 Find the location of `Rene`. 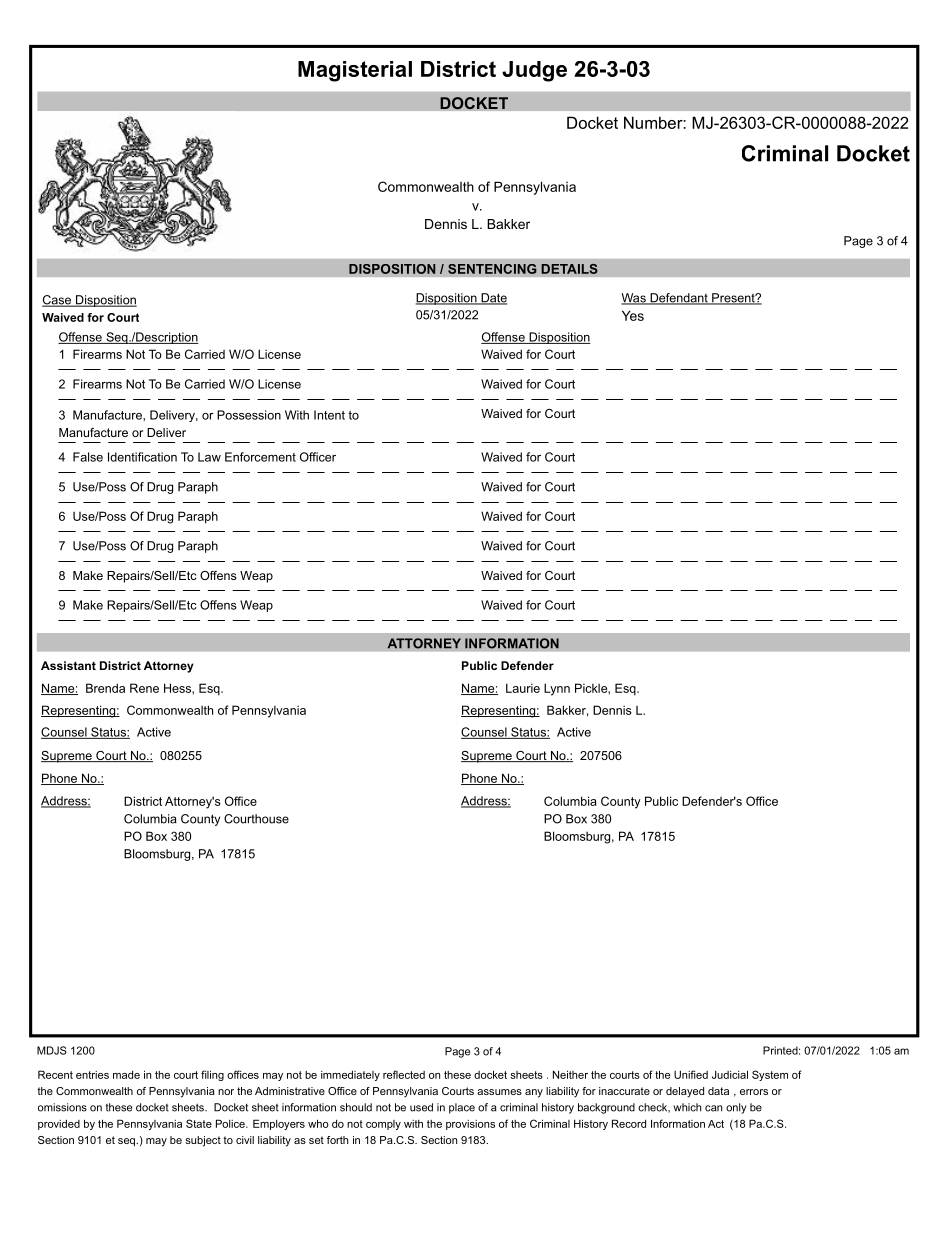

Rene is located at coordinates (144, 688).
